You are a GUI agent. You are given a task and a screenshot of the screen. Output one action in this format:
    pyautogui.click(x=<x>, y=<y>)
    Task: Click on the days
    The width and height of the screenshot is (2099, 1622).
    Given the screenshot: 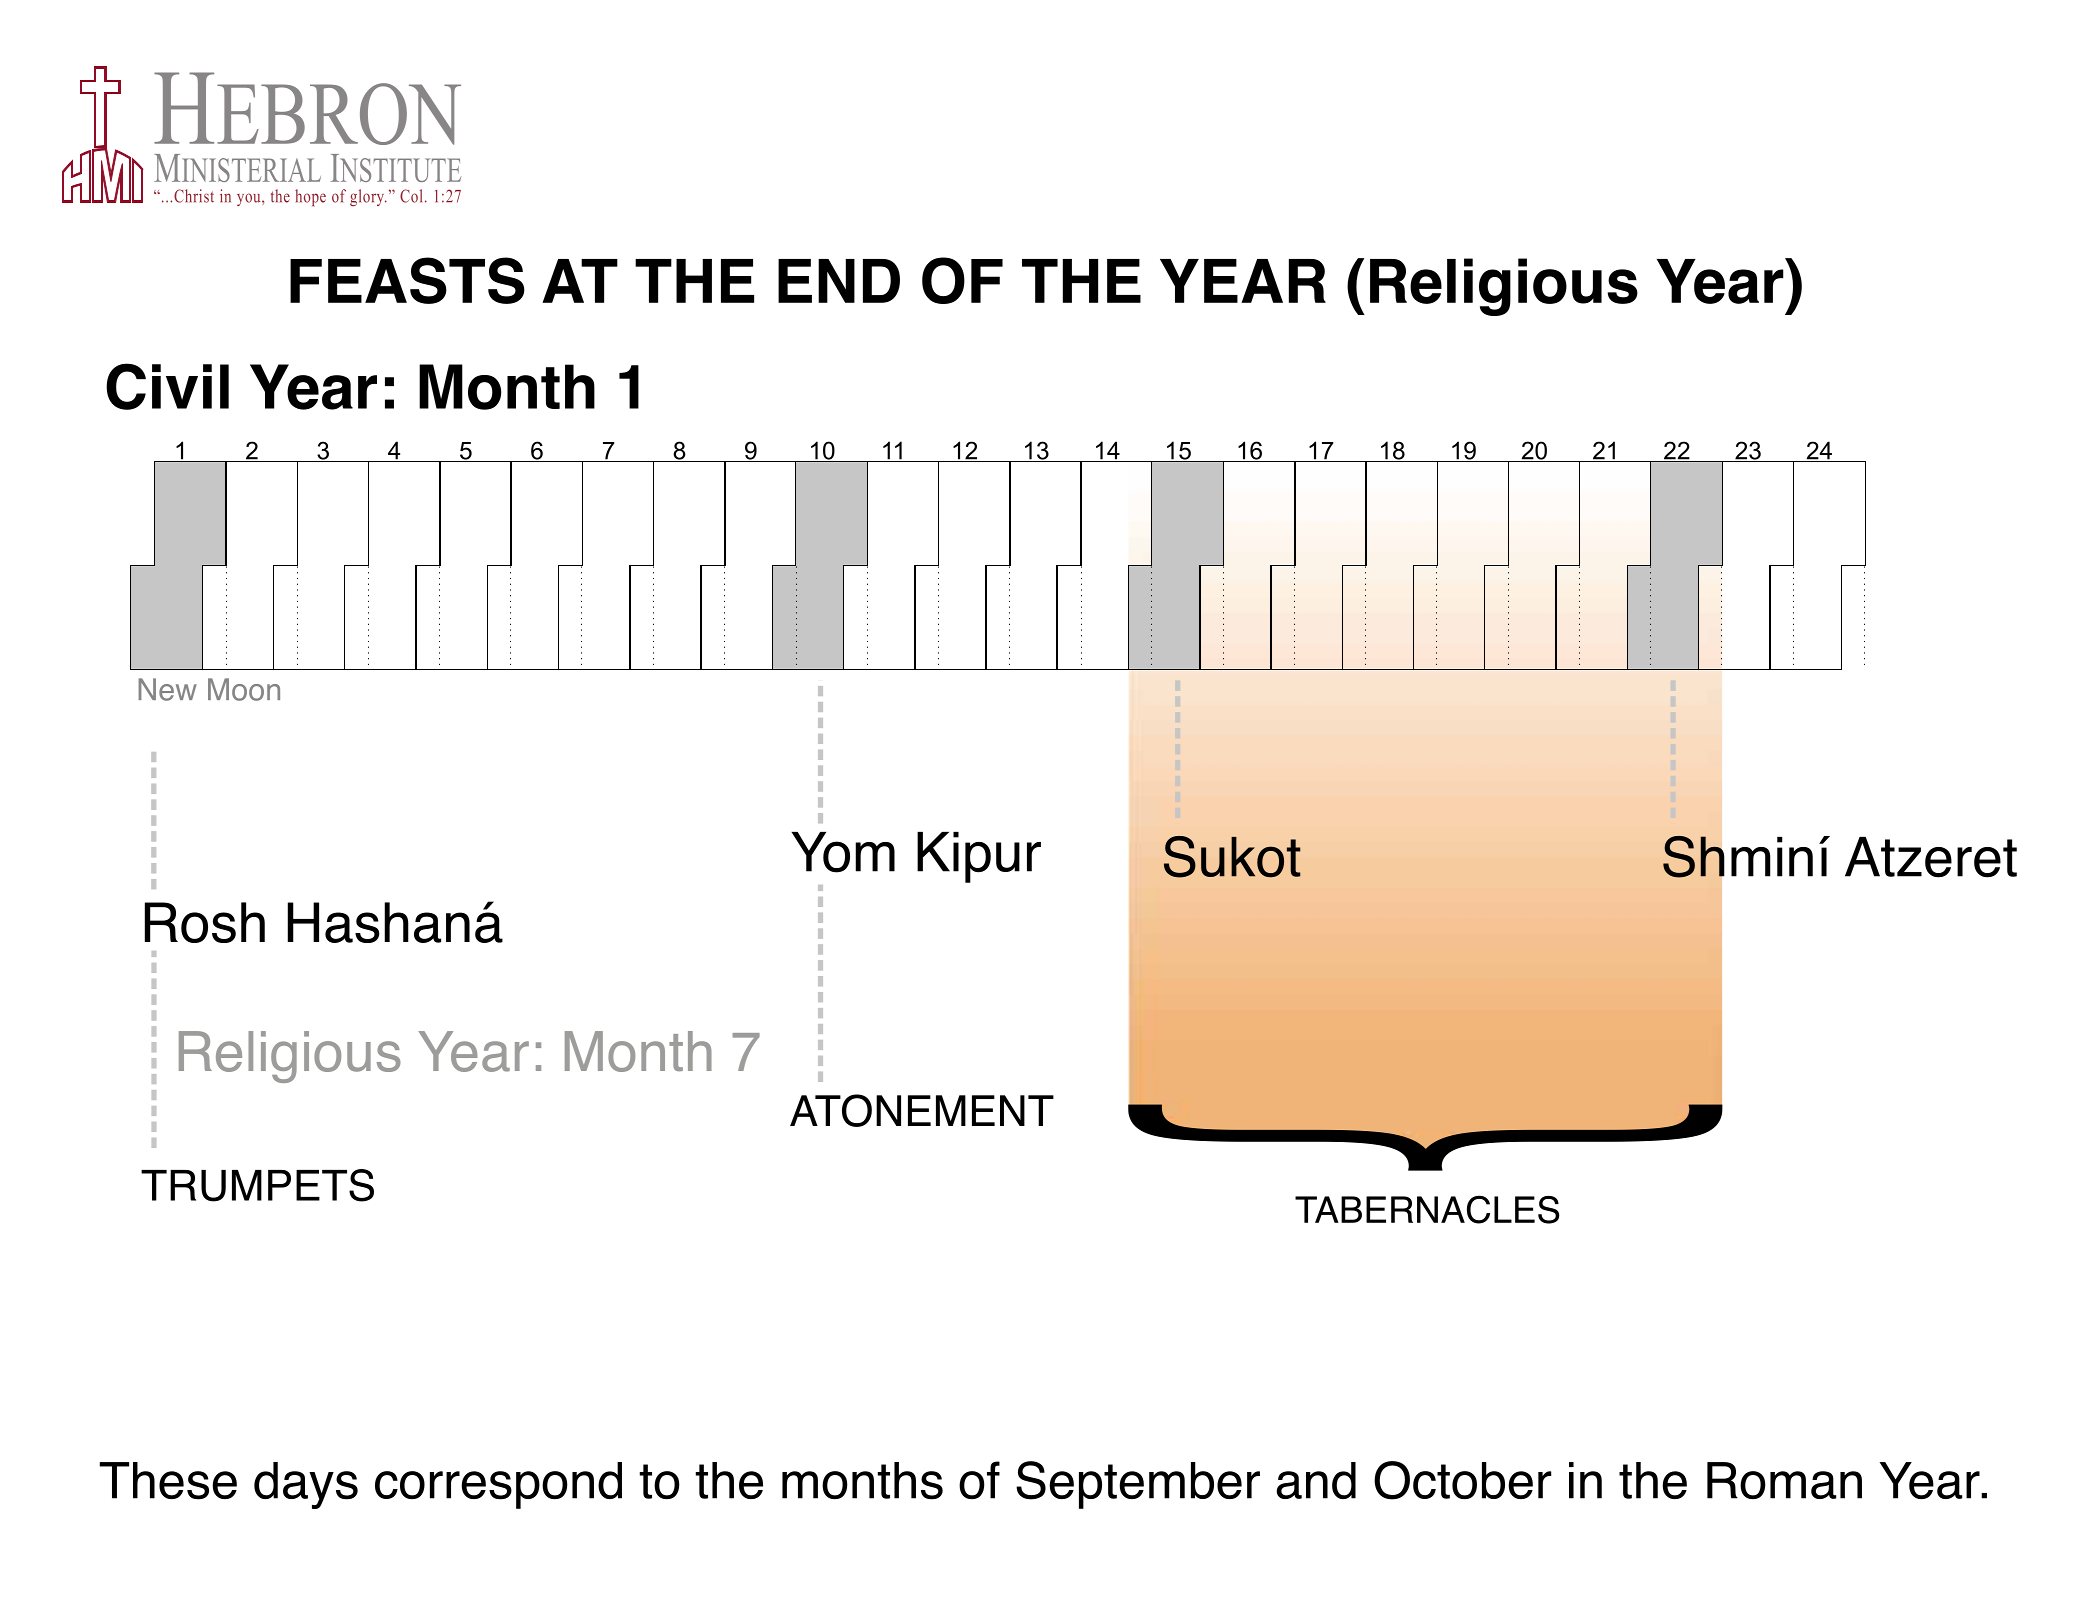 What is the action you would take?
    pyautogui.click(x=306, y=1485)
